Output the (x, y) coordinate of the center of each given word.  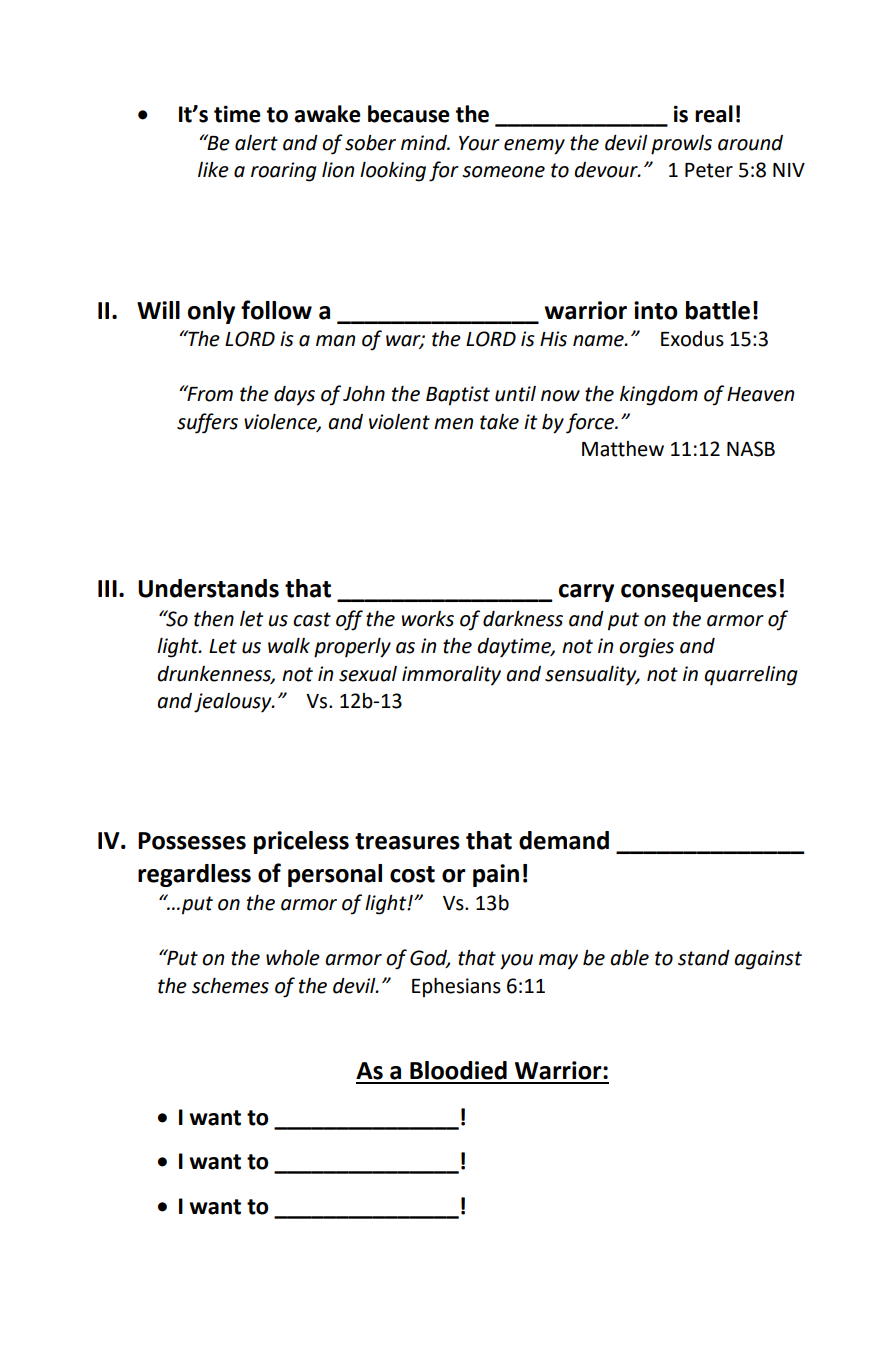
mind (425, 143)
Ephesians (456, 988)
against (768, 960)
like (213, 170)
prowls (681, 145)
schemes (230, 986)
